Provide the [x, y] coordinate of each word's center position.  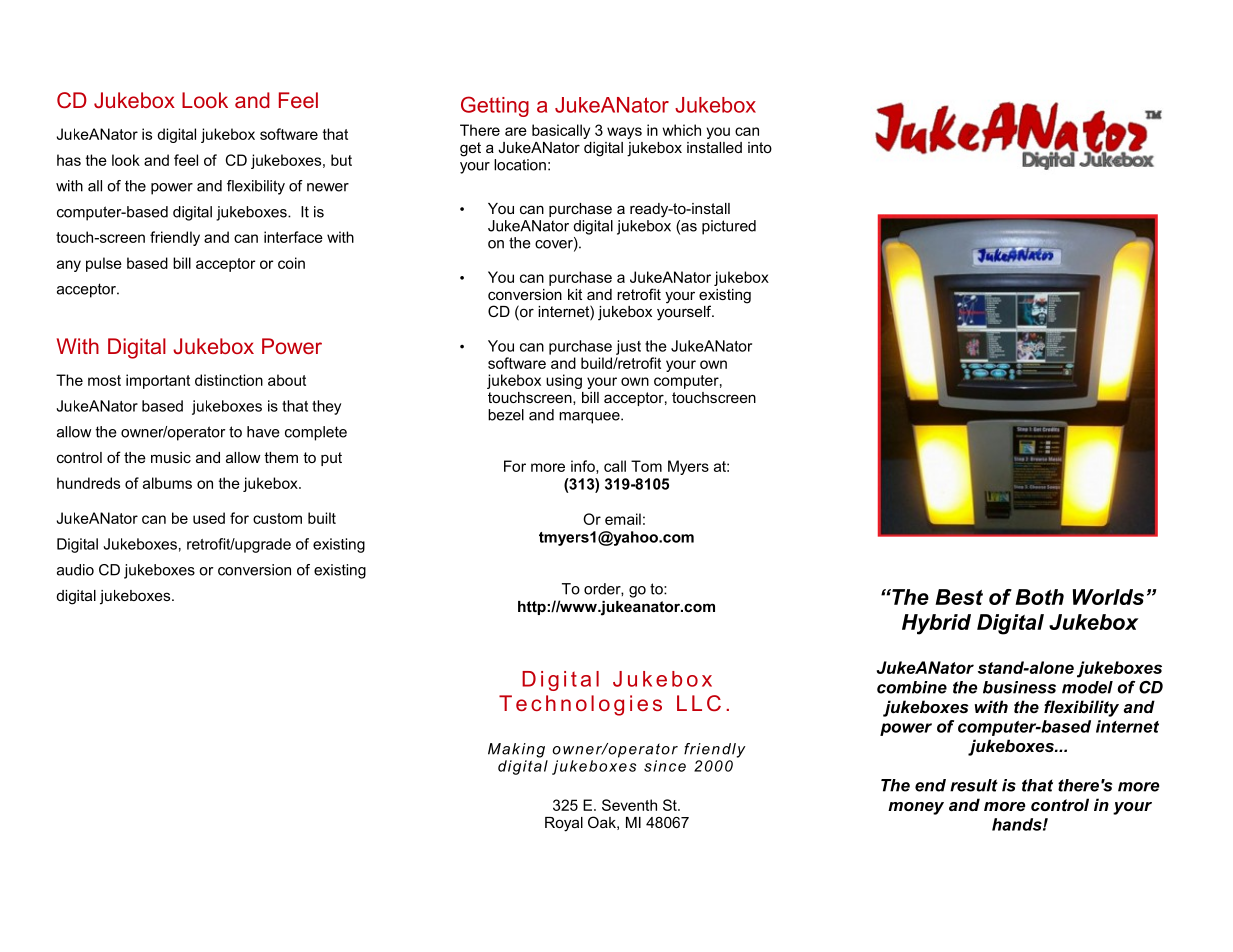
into [760, 147]
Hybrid [936, 624]
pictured [729, 227]
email [623, 519]
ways [624, 133]
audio [75, 570]
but [341, 160]
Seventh [629, 805]
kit [575, 294]
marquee [590, 418]
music [171, 457]
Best [959, 597]
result [974, 785]
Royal [564, 824]
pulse [104, 264]
